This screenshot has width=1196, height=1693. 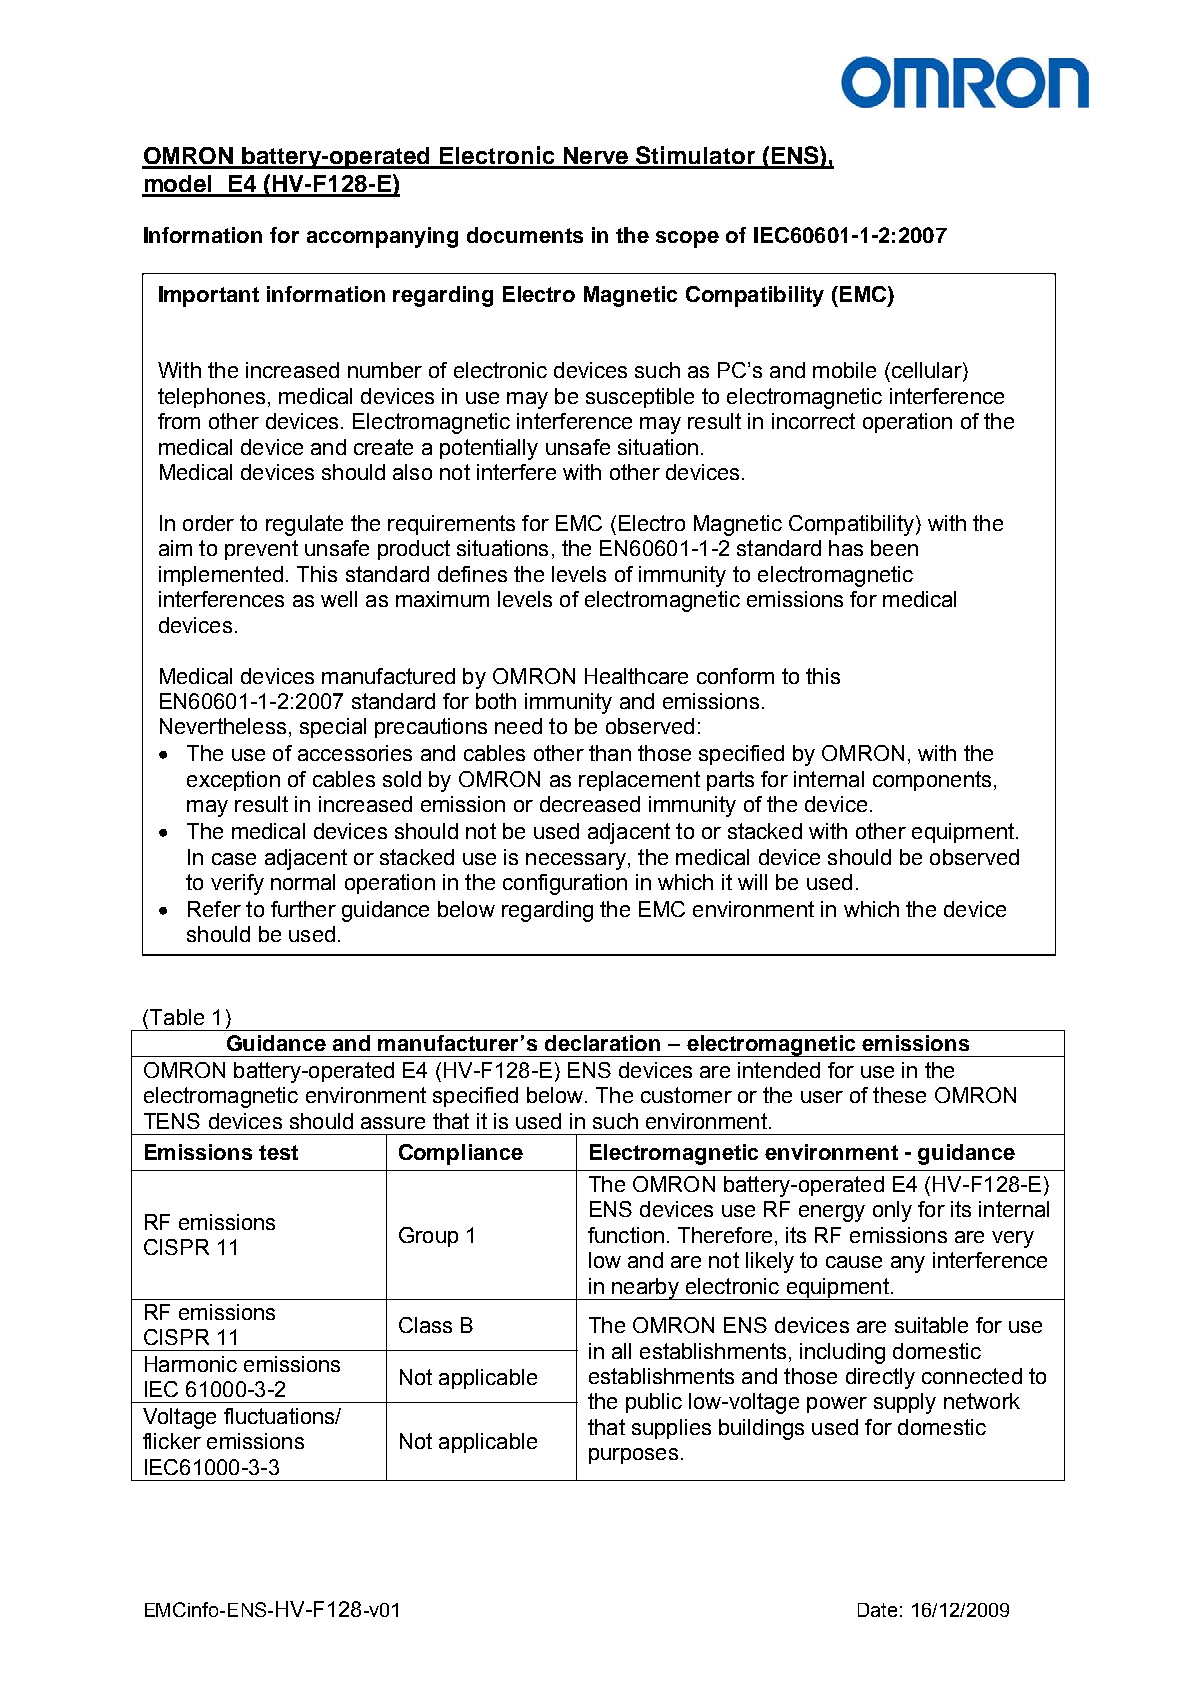 What do you see at coordinates (209, 296) in the screenshot?
I see `Important` at bounding box center [209, 296].
